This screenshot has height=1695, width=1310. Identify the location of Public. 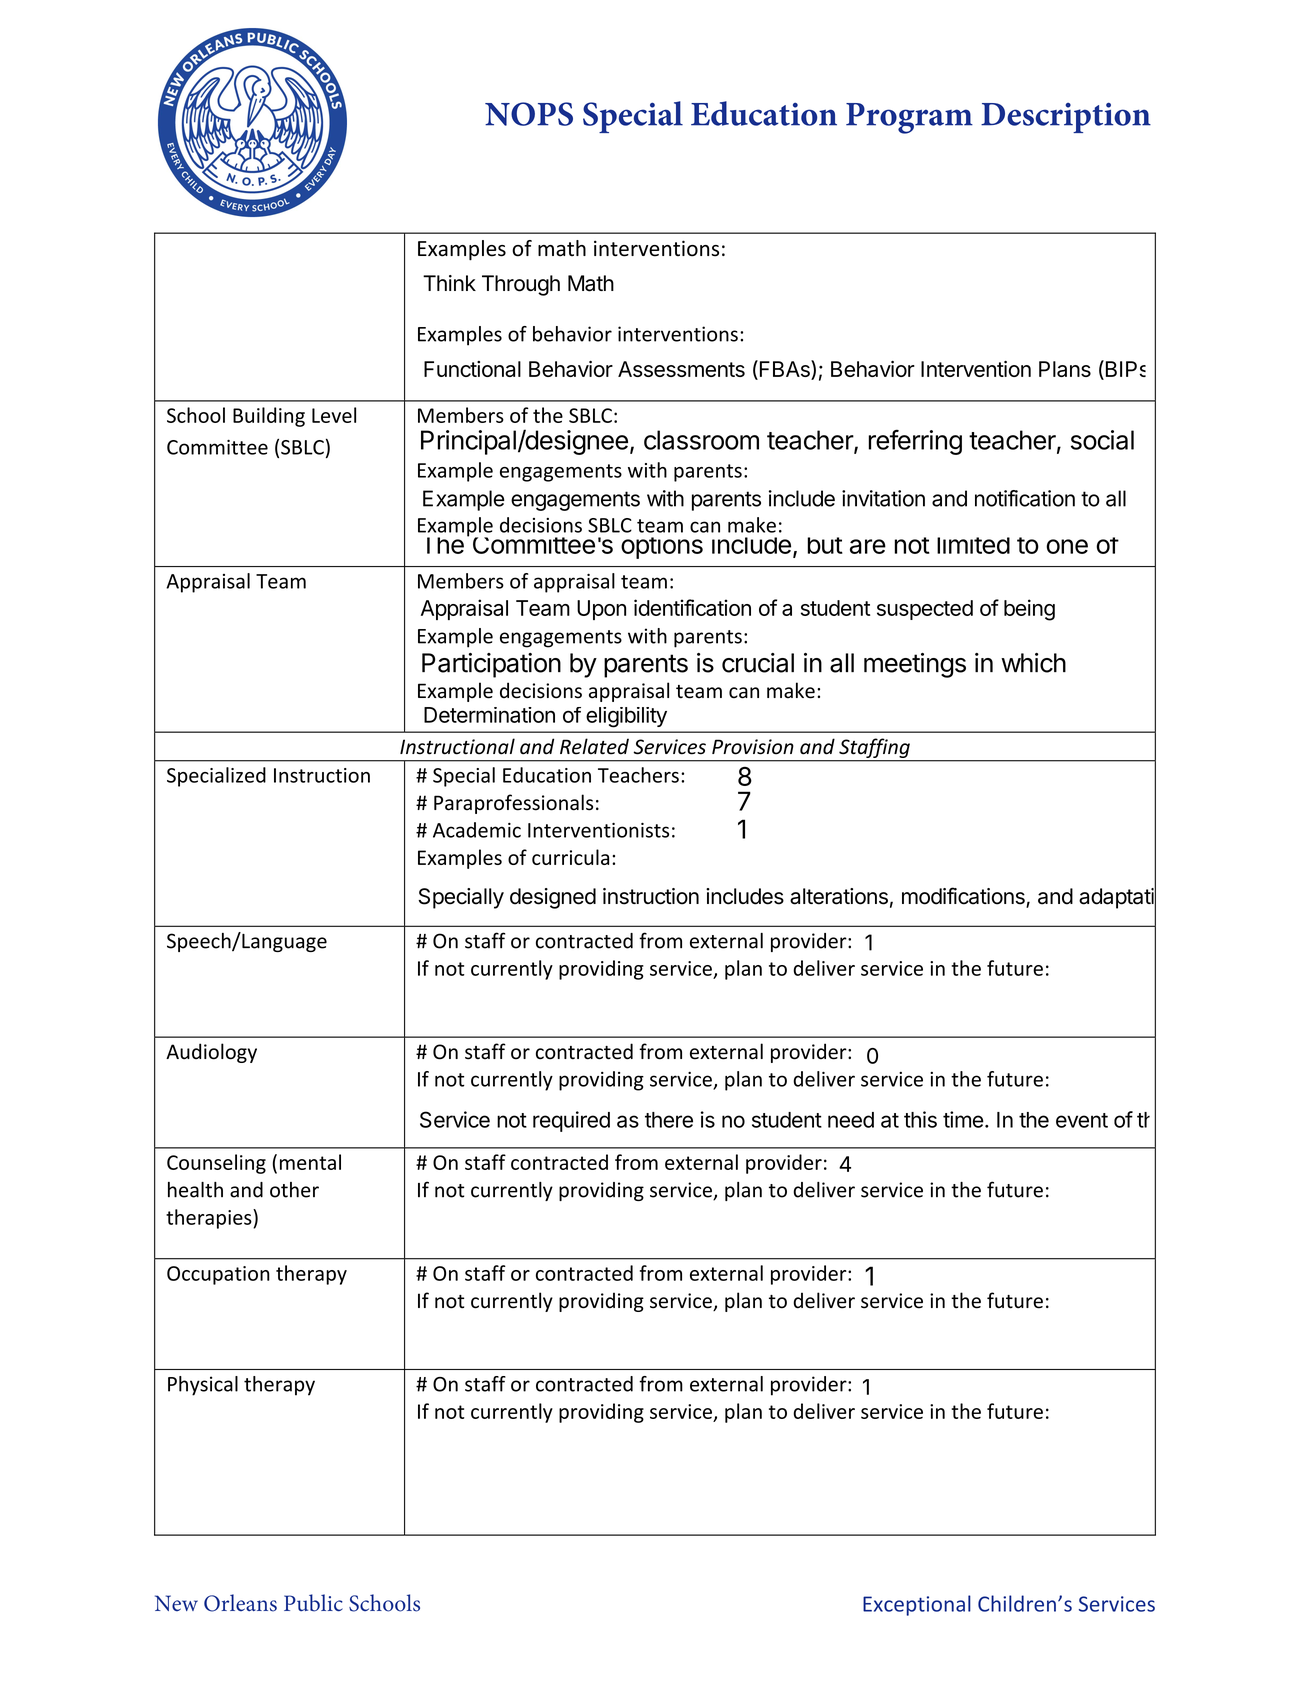
(313, 1603).
